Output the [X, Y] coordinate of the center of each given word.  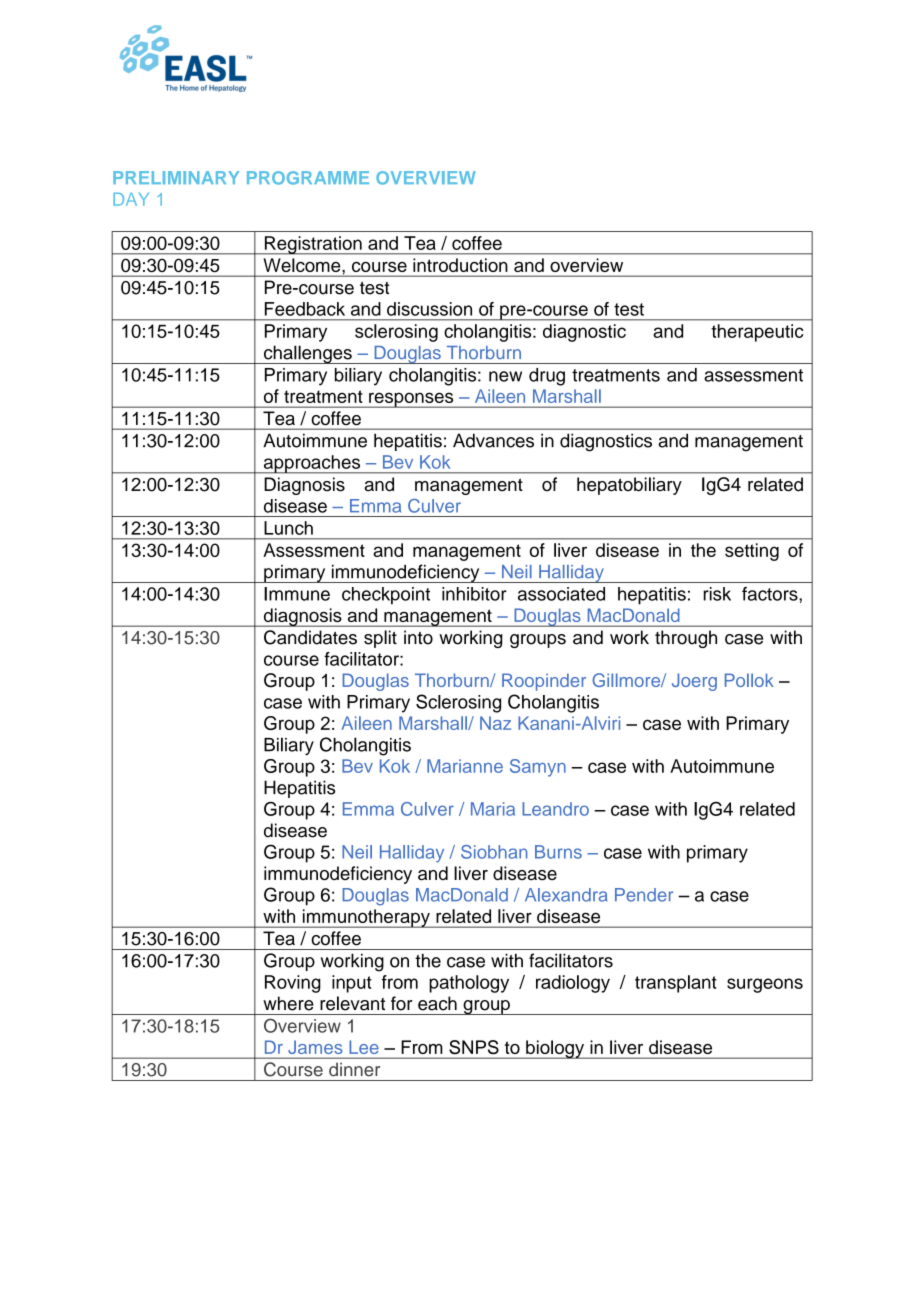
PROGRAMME [308, 178]
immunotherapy [366, 918]
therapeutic [757, 333]
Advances [493, 440]
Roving [293, 984]
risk [717, 594]
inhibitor [474, 594]
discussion [429, 309]
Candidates [310, 637]
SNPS [474, 1047]
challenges [308, 354]
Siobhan [494, 852]
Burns [558, 852]
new [505, 376]
